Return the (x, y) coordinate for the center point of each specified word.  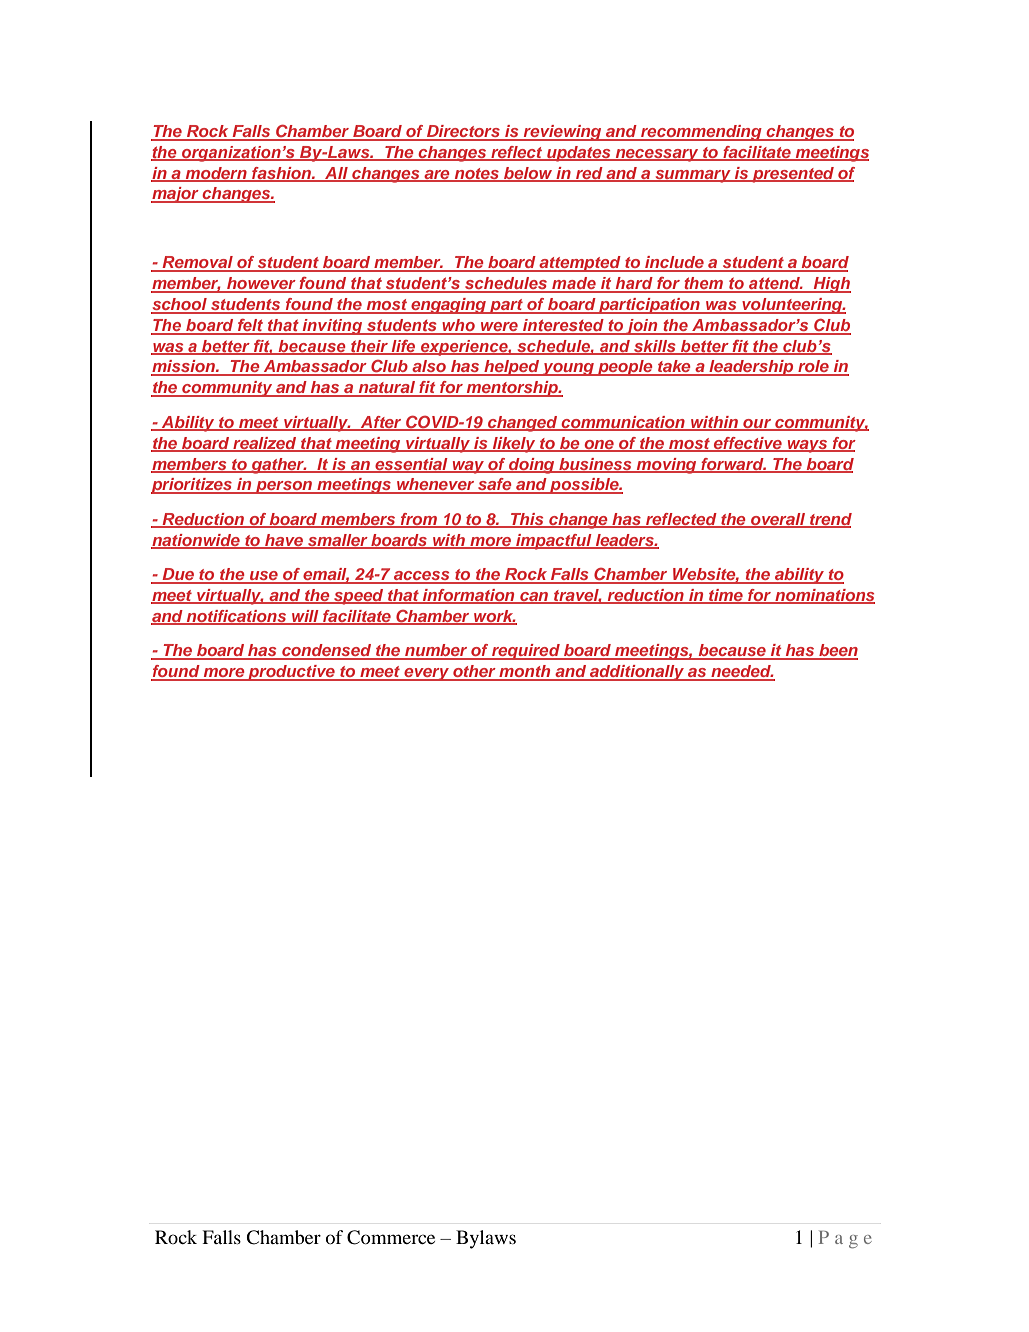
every (426, 674)
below (528, 174)
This (527, 520)
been (837, 651)
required (526, 652)
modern (216, 174)
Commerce (391, 1237)
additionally (637, 673)
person (284, 487)
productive (291, 673)
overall (778, 520)
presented (793, 175)
